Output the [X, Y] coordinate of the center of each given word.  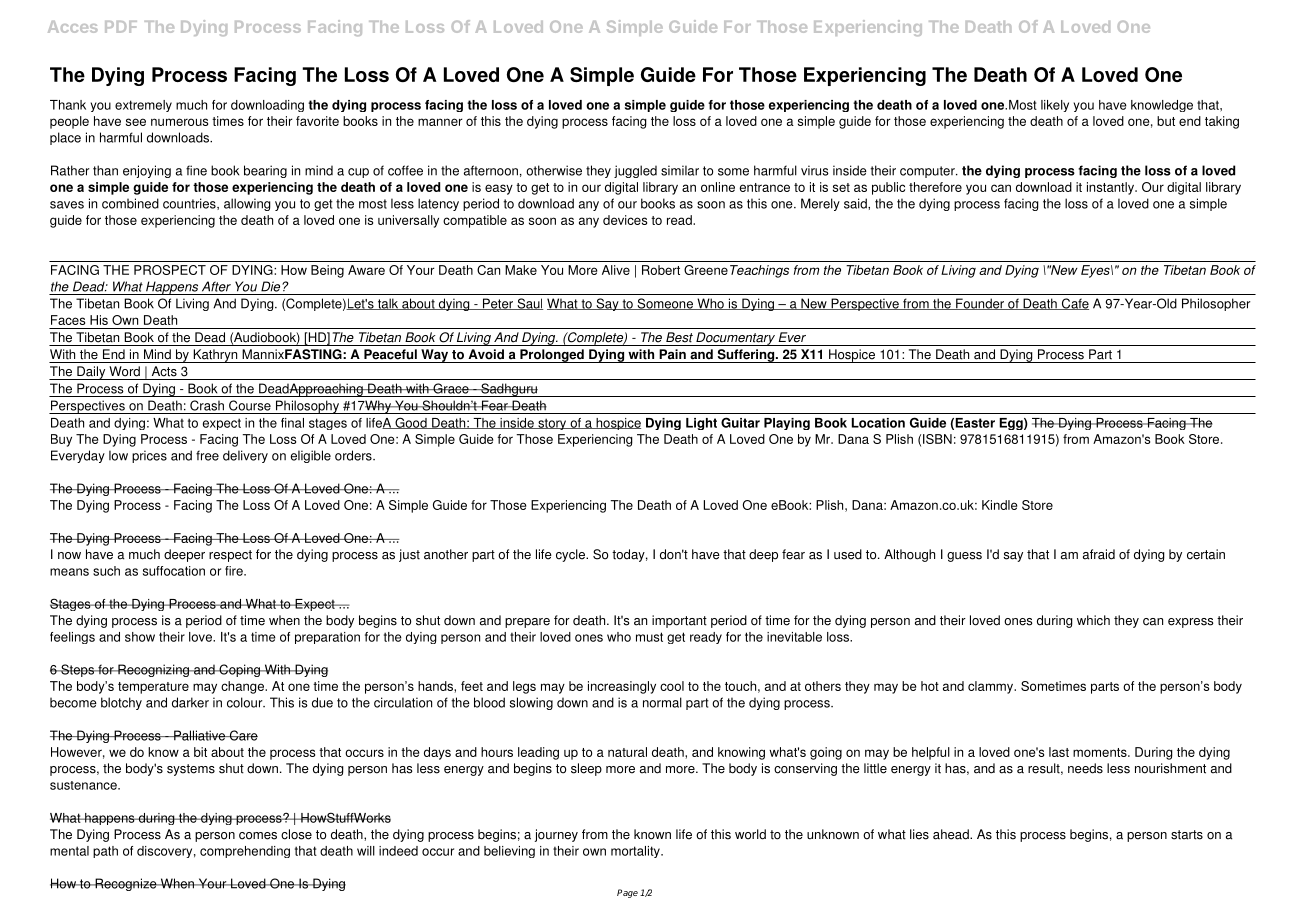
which [1093, 620]
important [679, 621]
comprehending [245, 852]
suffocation [174, 571]
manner [440, 122]
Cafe [1074, 304]
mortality [636, 852]
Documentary [735, 339]
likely [1055, 106]
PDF [121, 27]
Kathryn [215, 356]
